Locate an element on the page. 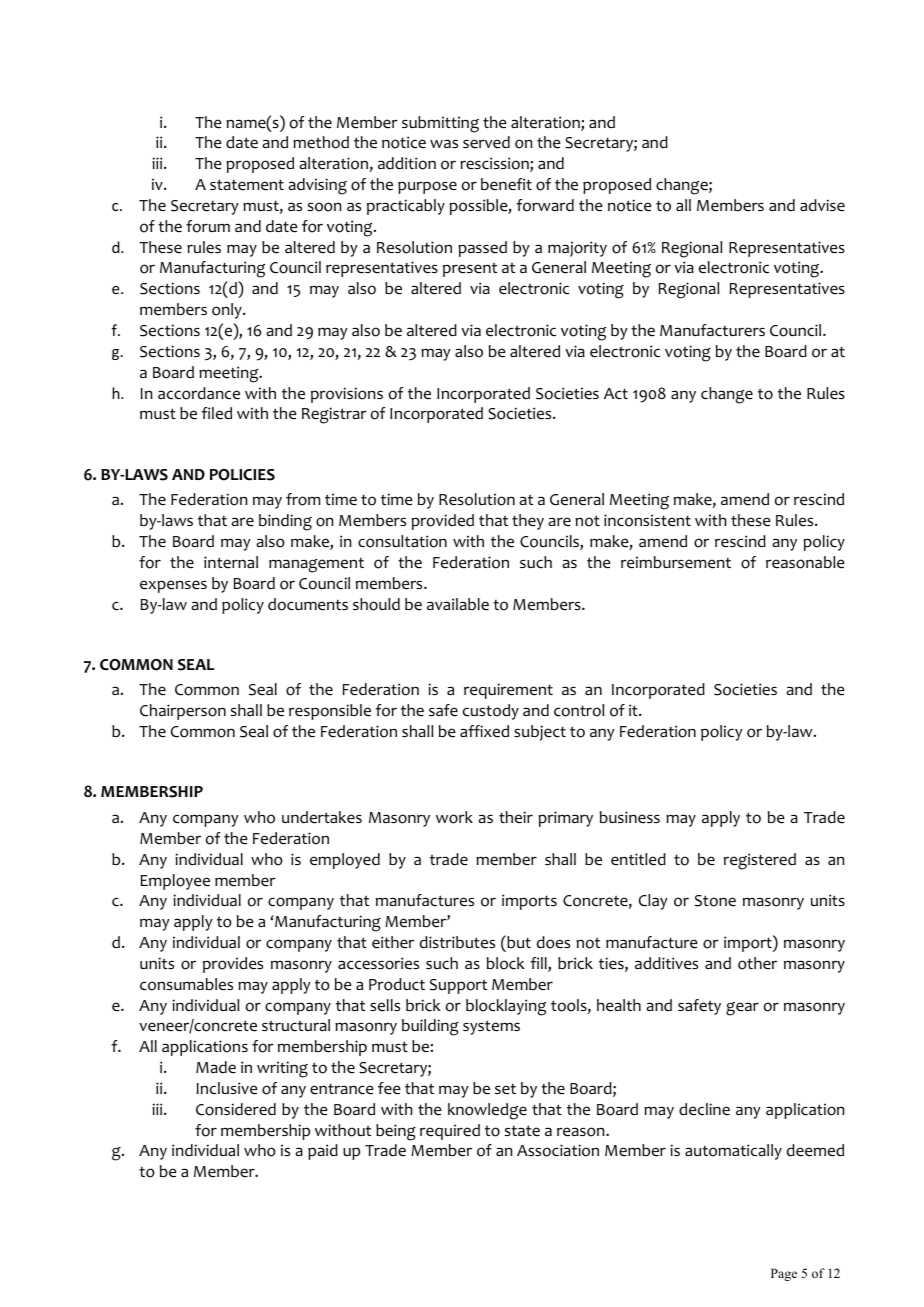 Image resolution: width=924 pixels, height=1307 pixels. advise is located at coordinates (822, 205).
